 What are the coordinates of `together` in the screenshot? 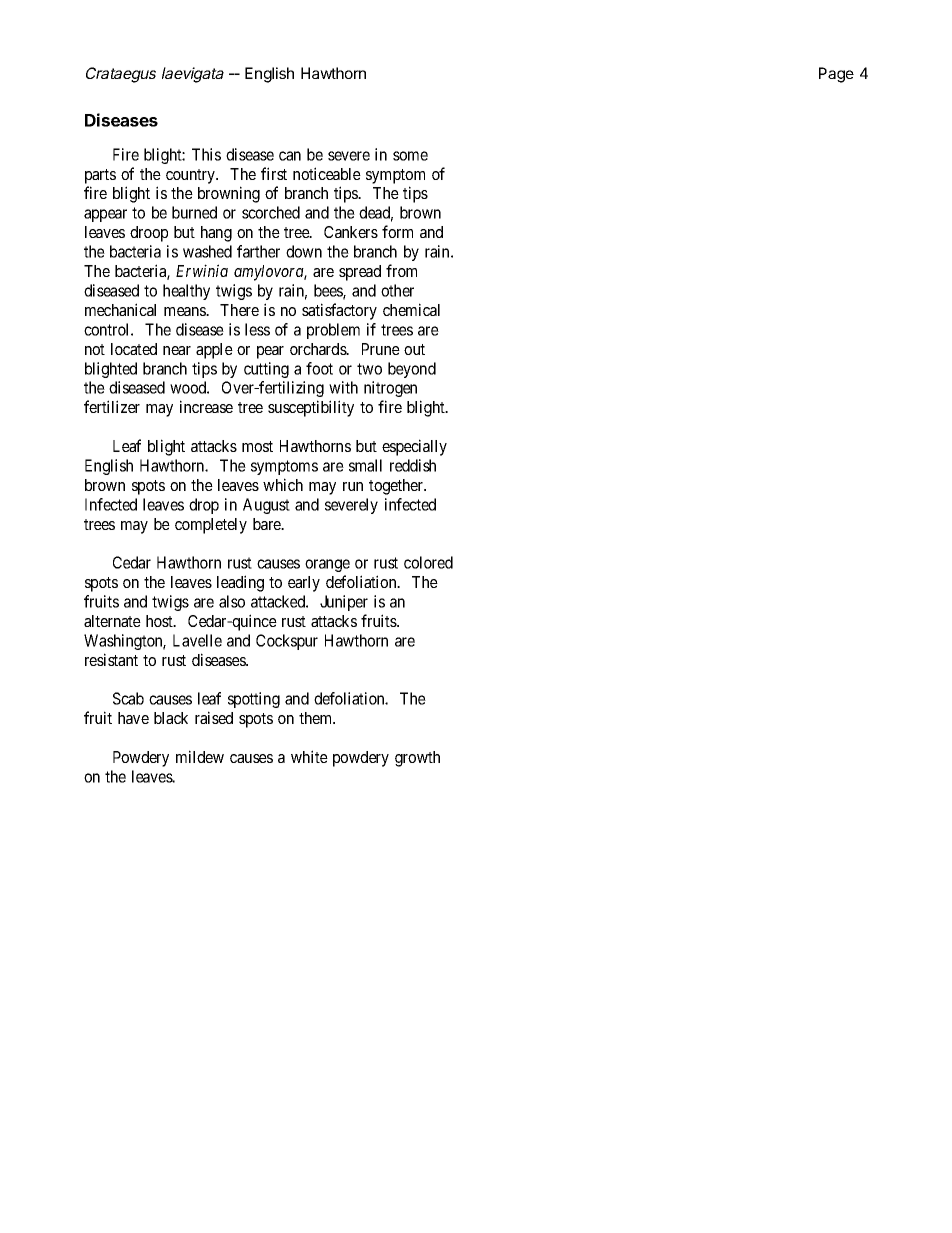 It's located at (397, 487).
